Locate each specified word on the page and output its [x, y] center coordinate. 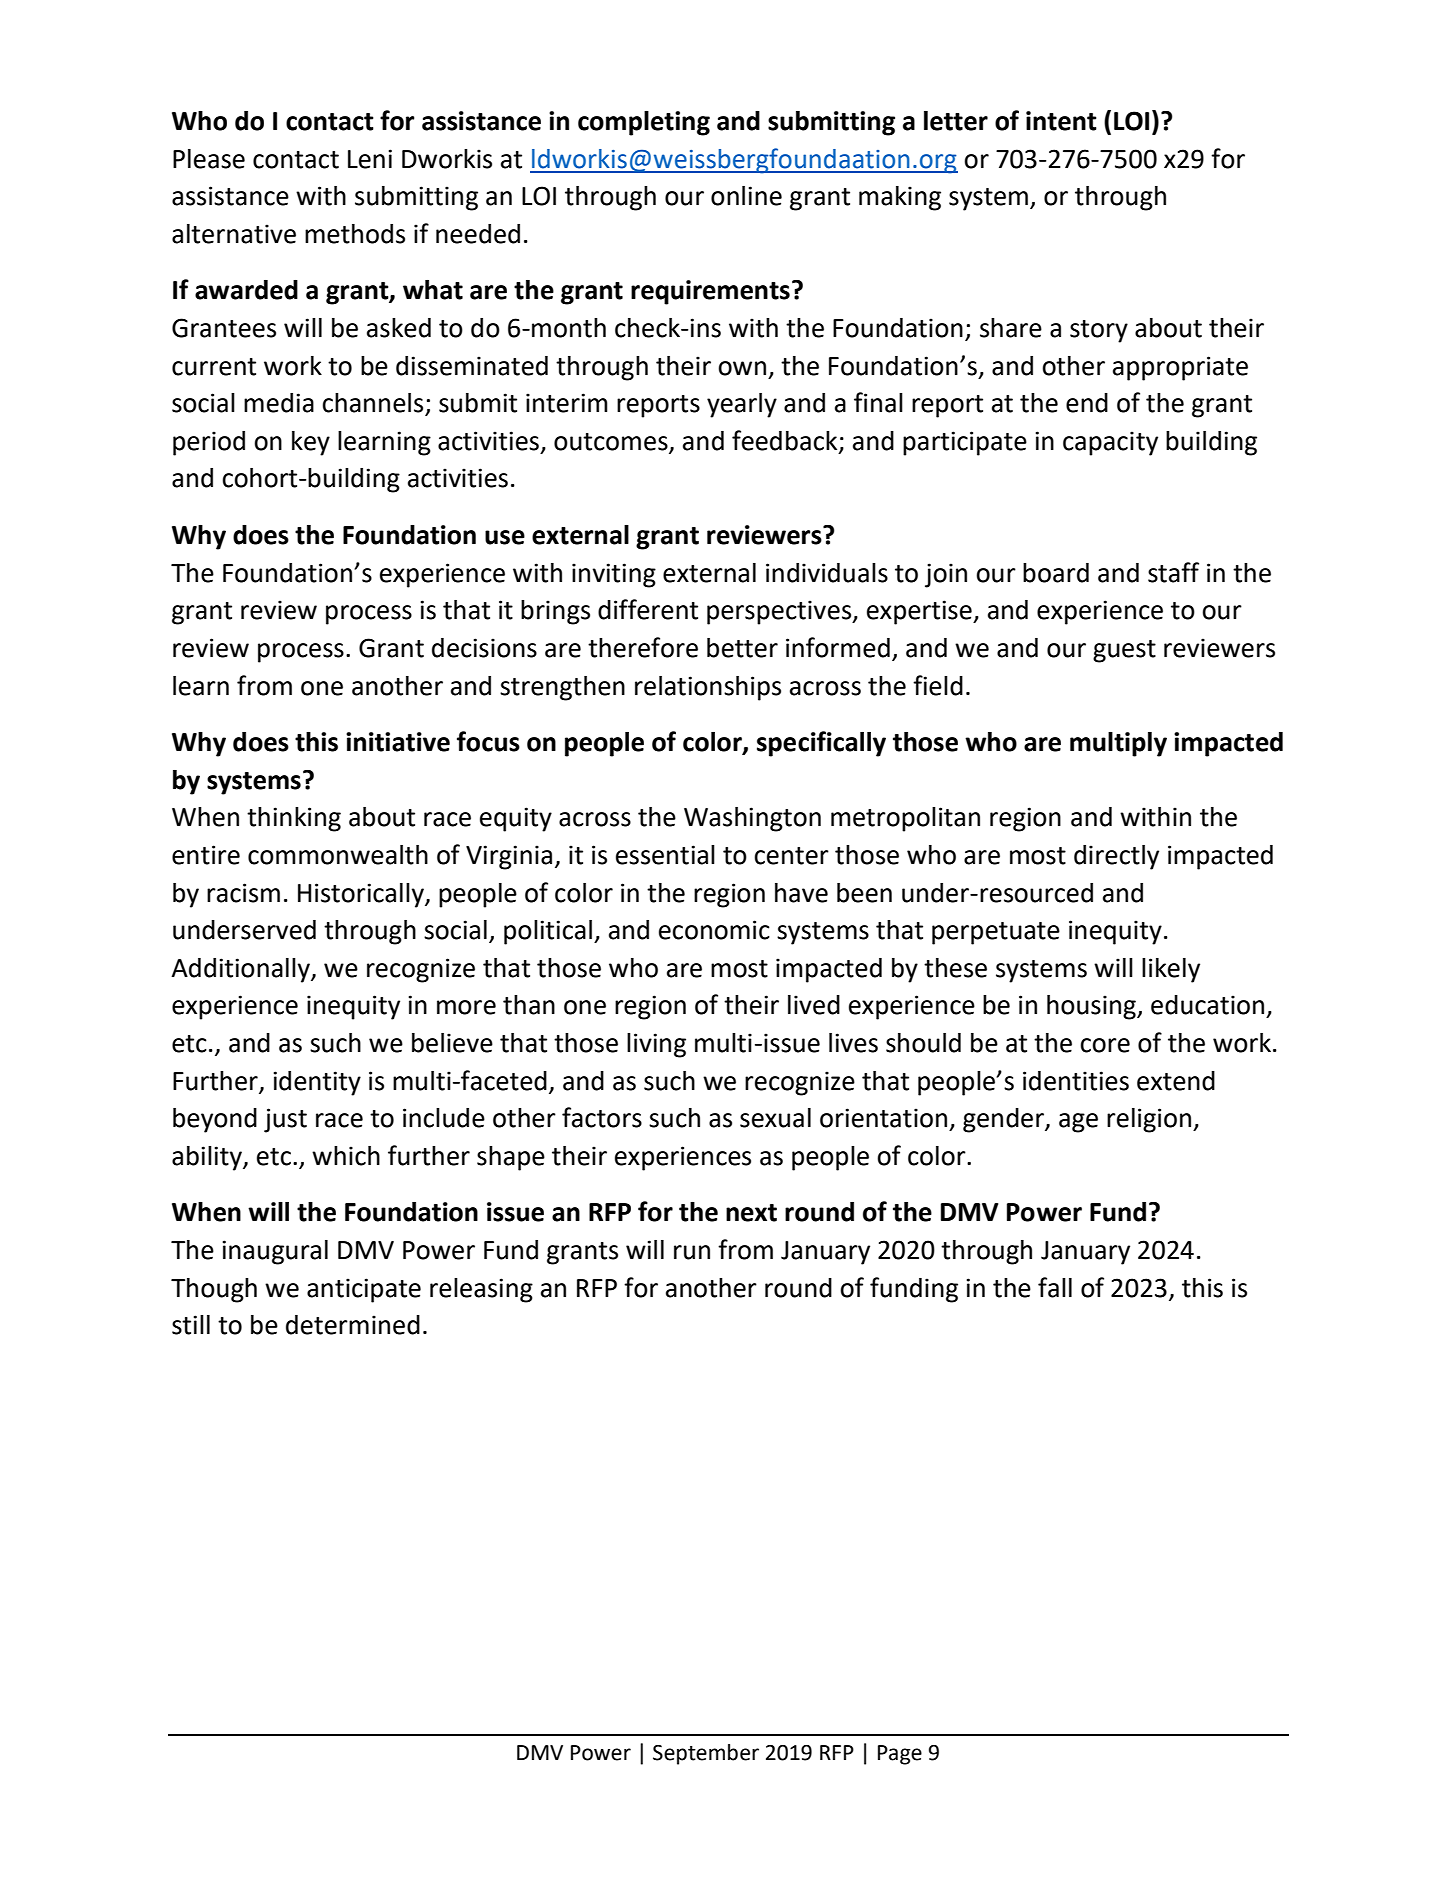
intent [1061, 121]
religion [1149, 1120]
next [751, 1213]
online [746, 196]
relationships [708, 688]
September [706, 1754]
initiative [398, 742]
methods [355, 234]
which [346, 1156]
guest [1124, 651]
